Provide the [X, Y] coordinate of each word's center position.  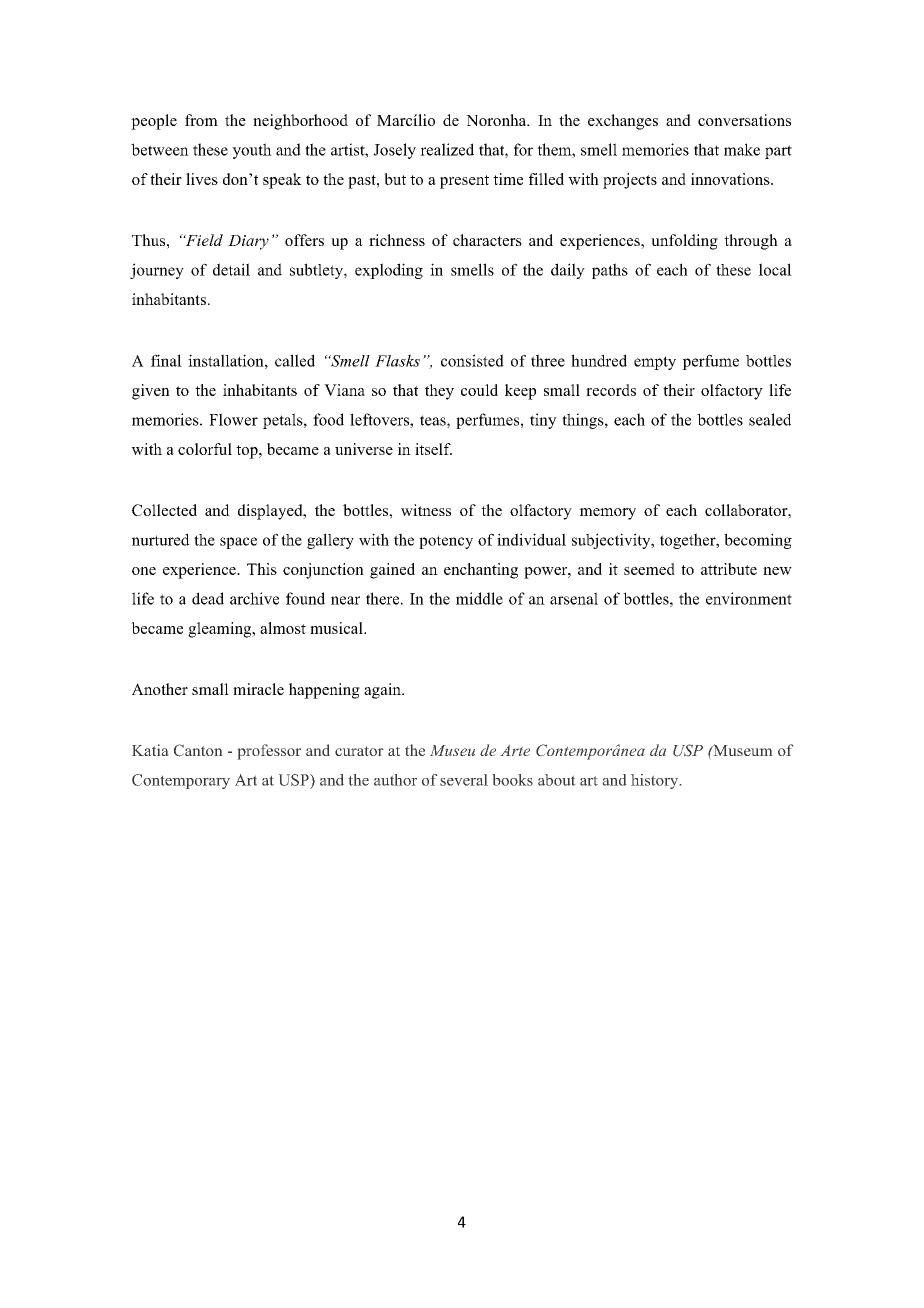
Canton [198, 750]
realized [447, 149]
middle [479, 598]
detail [231, 269]
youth [252, 151]
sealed [770, 419]
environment [749, 598]
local [775, 269]
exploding [389, 271]
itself [433, 449]
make [742, 149]
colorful [205, 449]
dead [208, 598]
